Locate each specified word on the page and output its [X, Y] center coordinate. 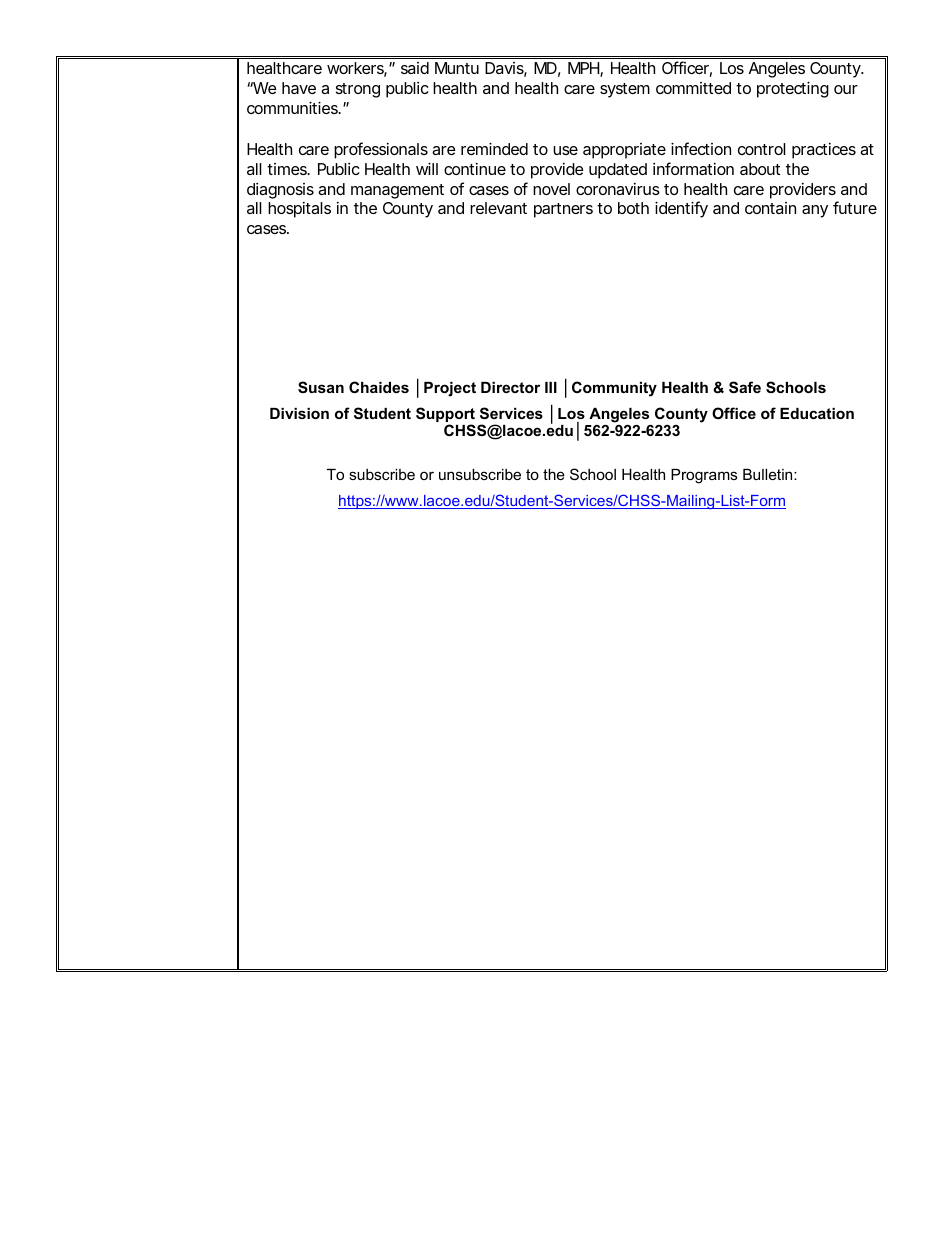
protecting [793, 89]
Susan [321, 387]
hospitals [299, 210]
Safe [745, 387]
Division [299, 413]
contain [770, 208]
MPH [584, 69]
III [551, 387]
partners [563, 210]
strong [358, 90]
